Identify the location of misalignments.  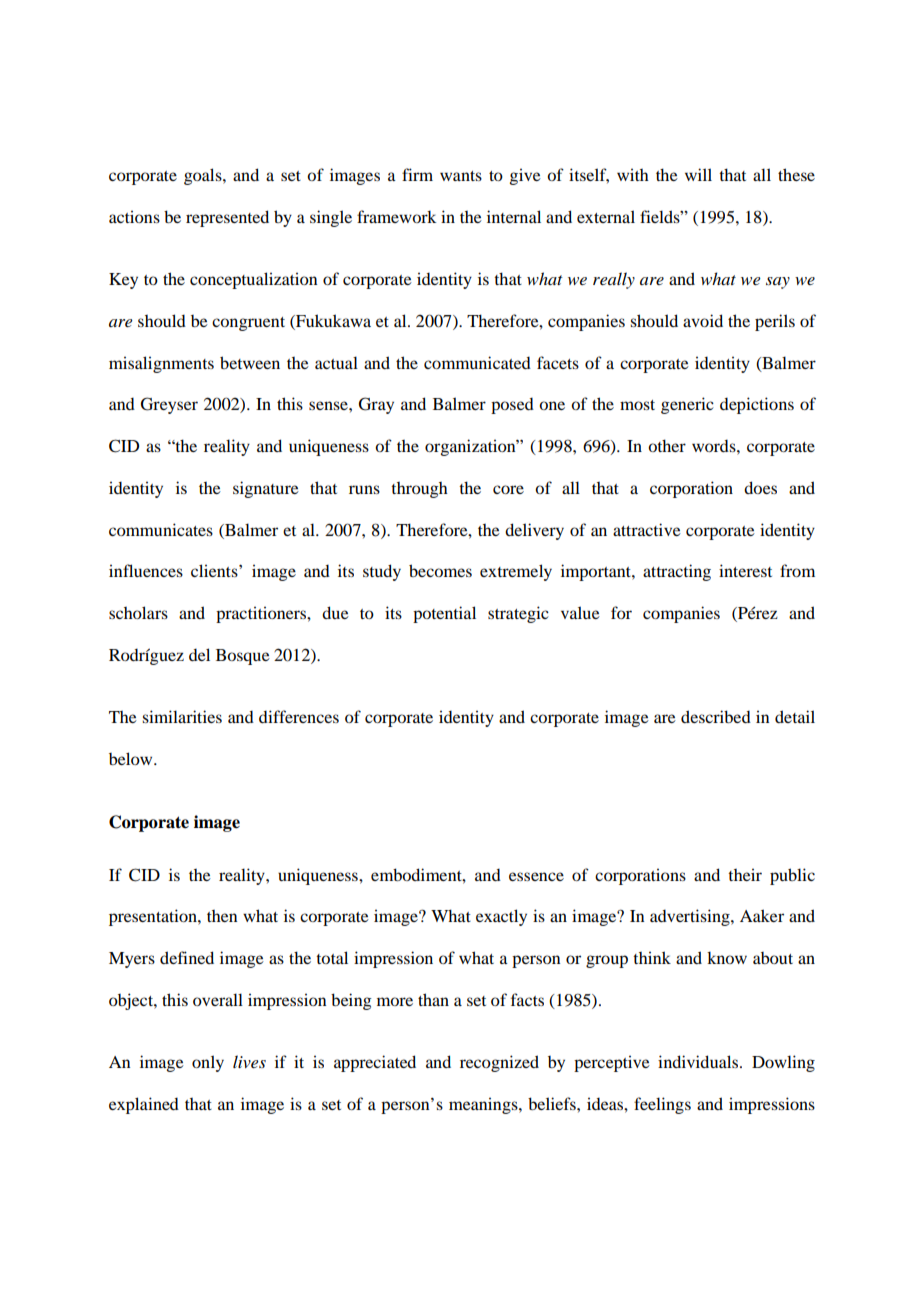
(161, 364).
